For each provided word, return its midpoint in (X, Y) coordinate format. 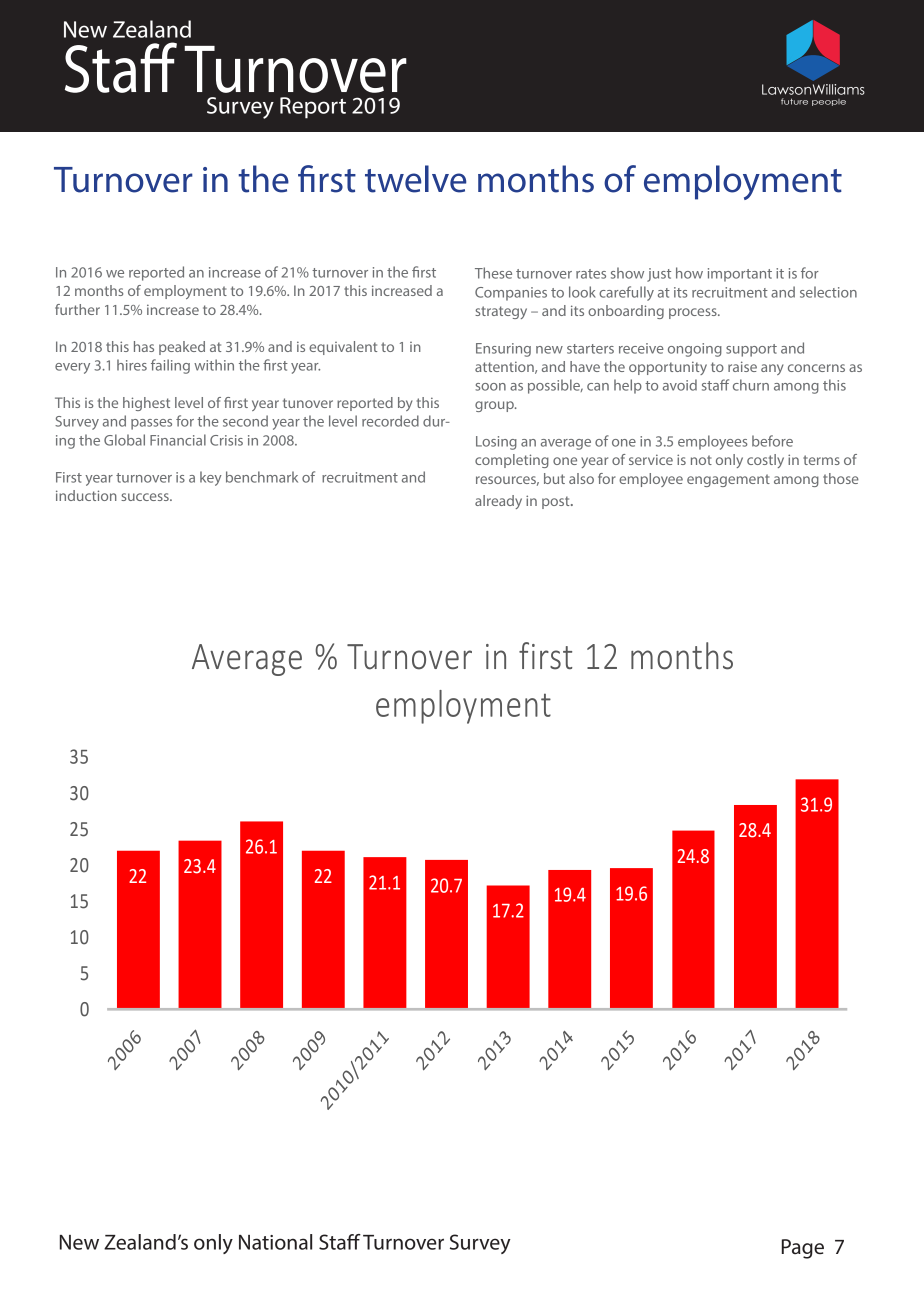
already (498, 502)
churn (751, 385)
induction (86, 495)
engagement (728, 480)
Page (803, 1249)
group (495, 406)
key (211, 478)
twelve (415, 179)
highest (146, 404)
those (841, 478)
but (554, 478)
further (77, 309)
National (275, 1242)
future (794, 101)
